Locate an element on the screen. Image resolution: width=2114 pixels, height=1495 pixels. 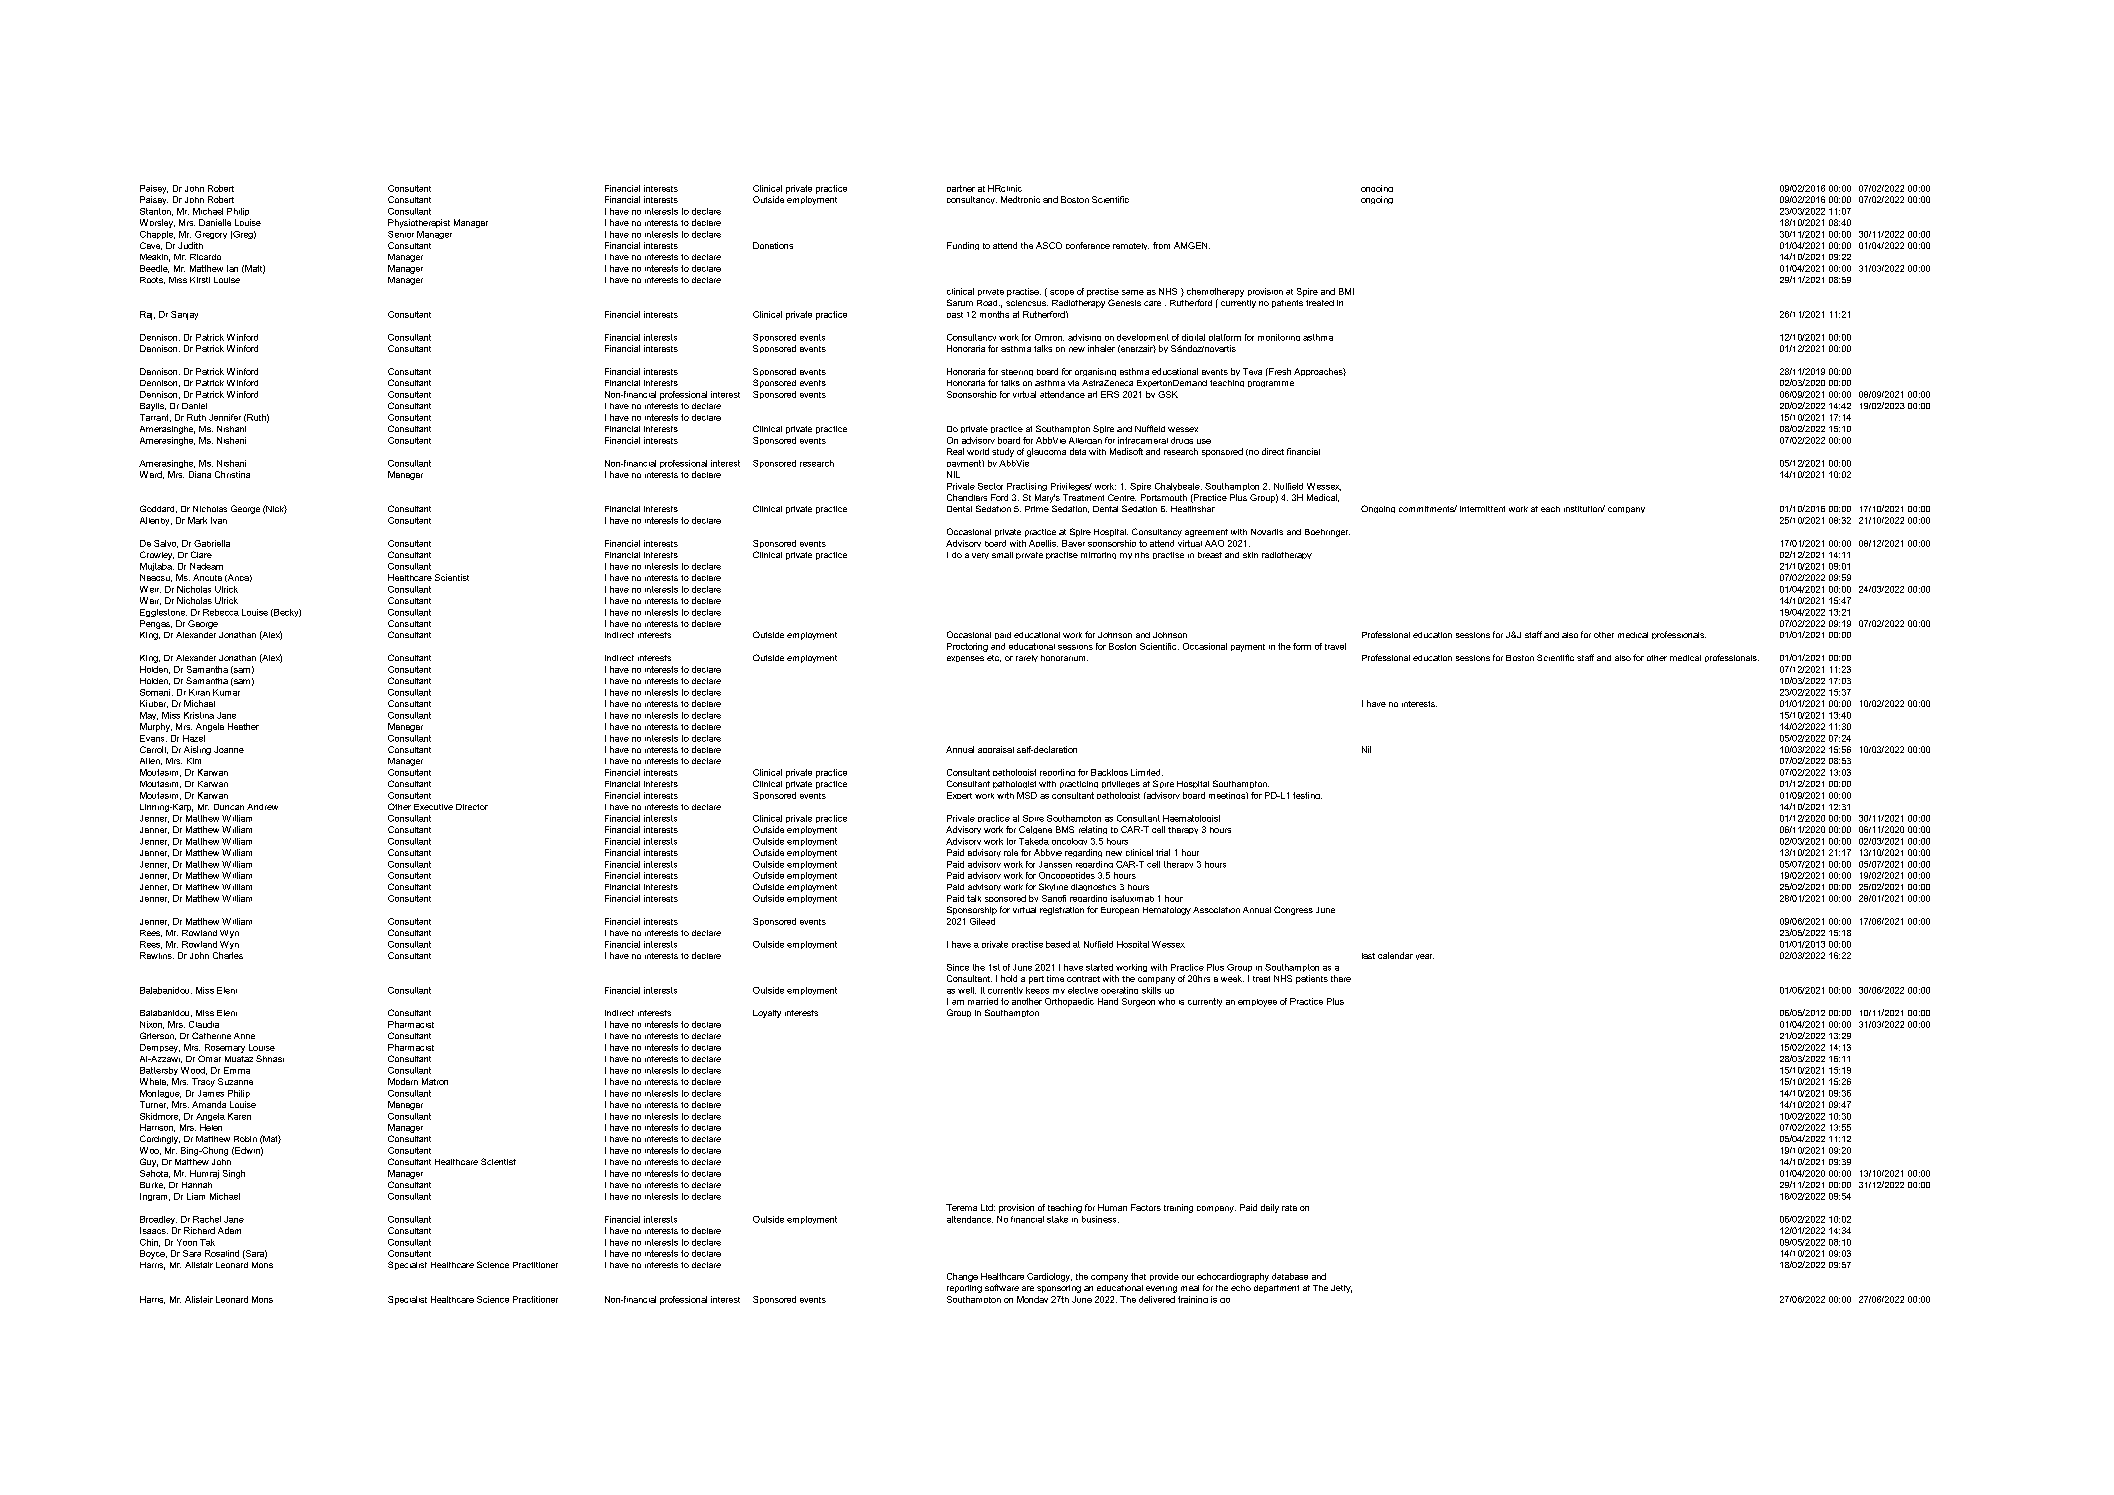
BMI is located at coordinates (1346, 291).
